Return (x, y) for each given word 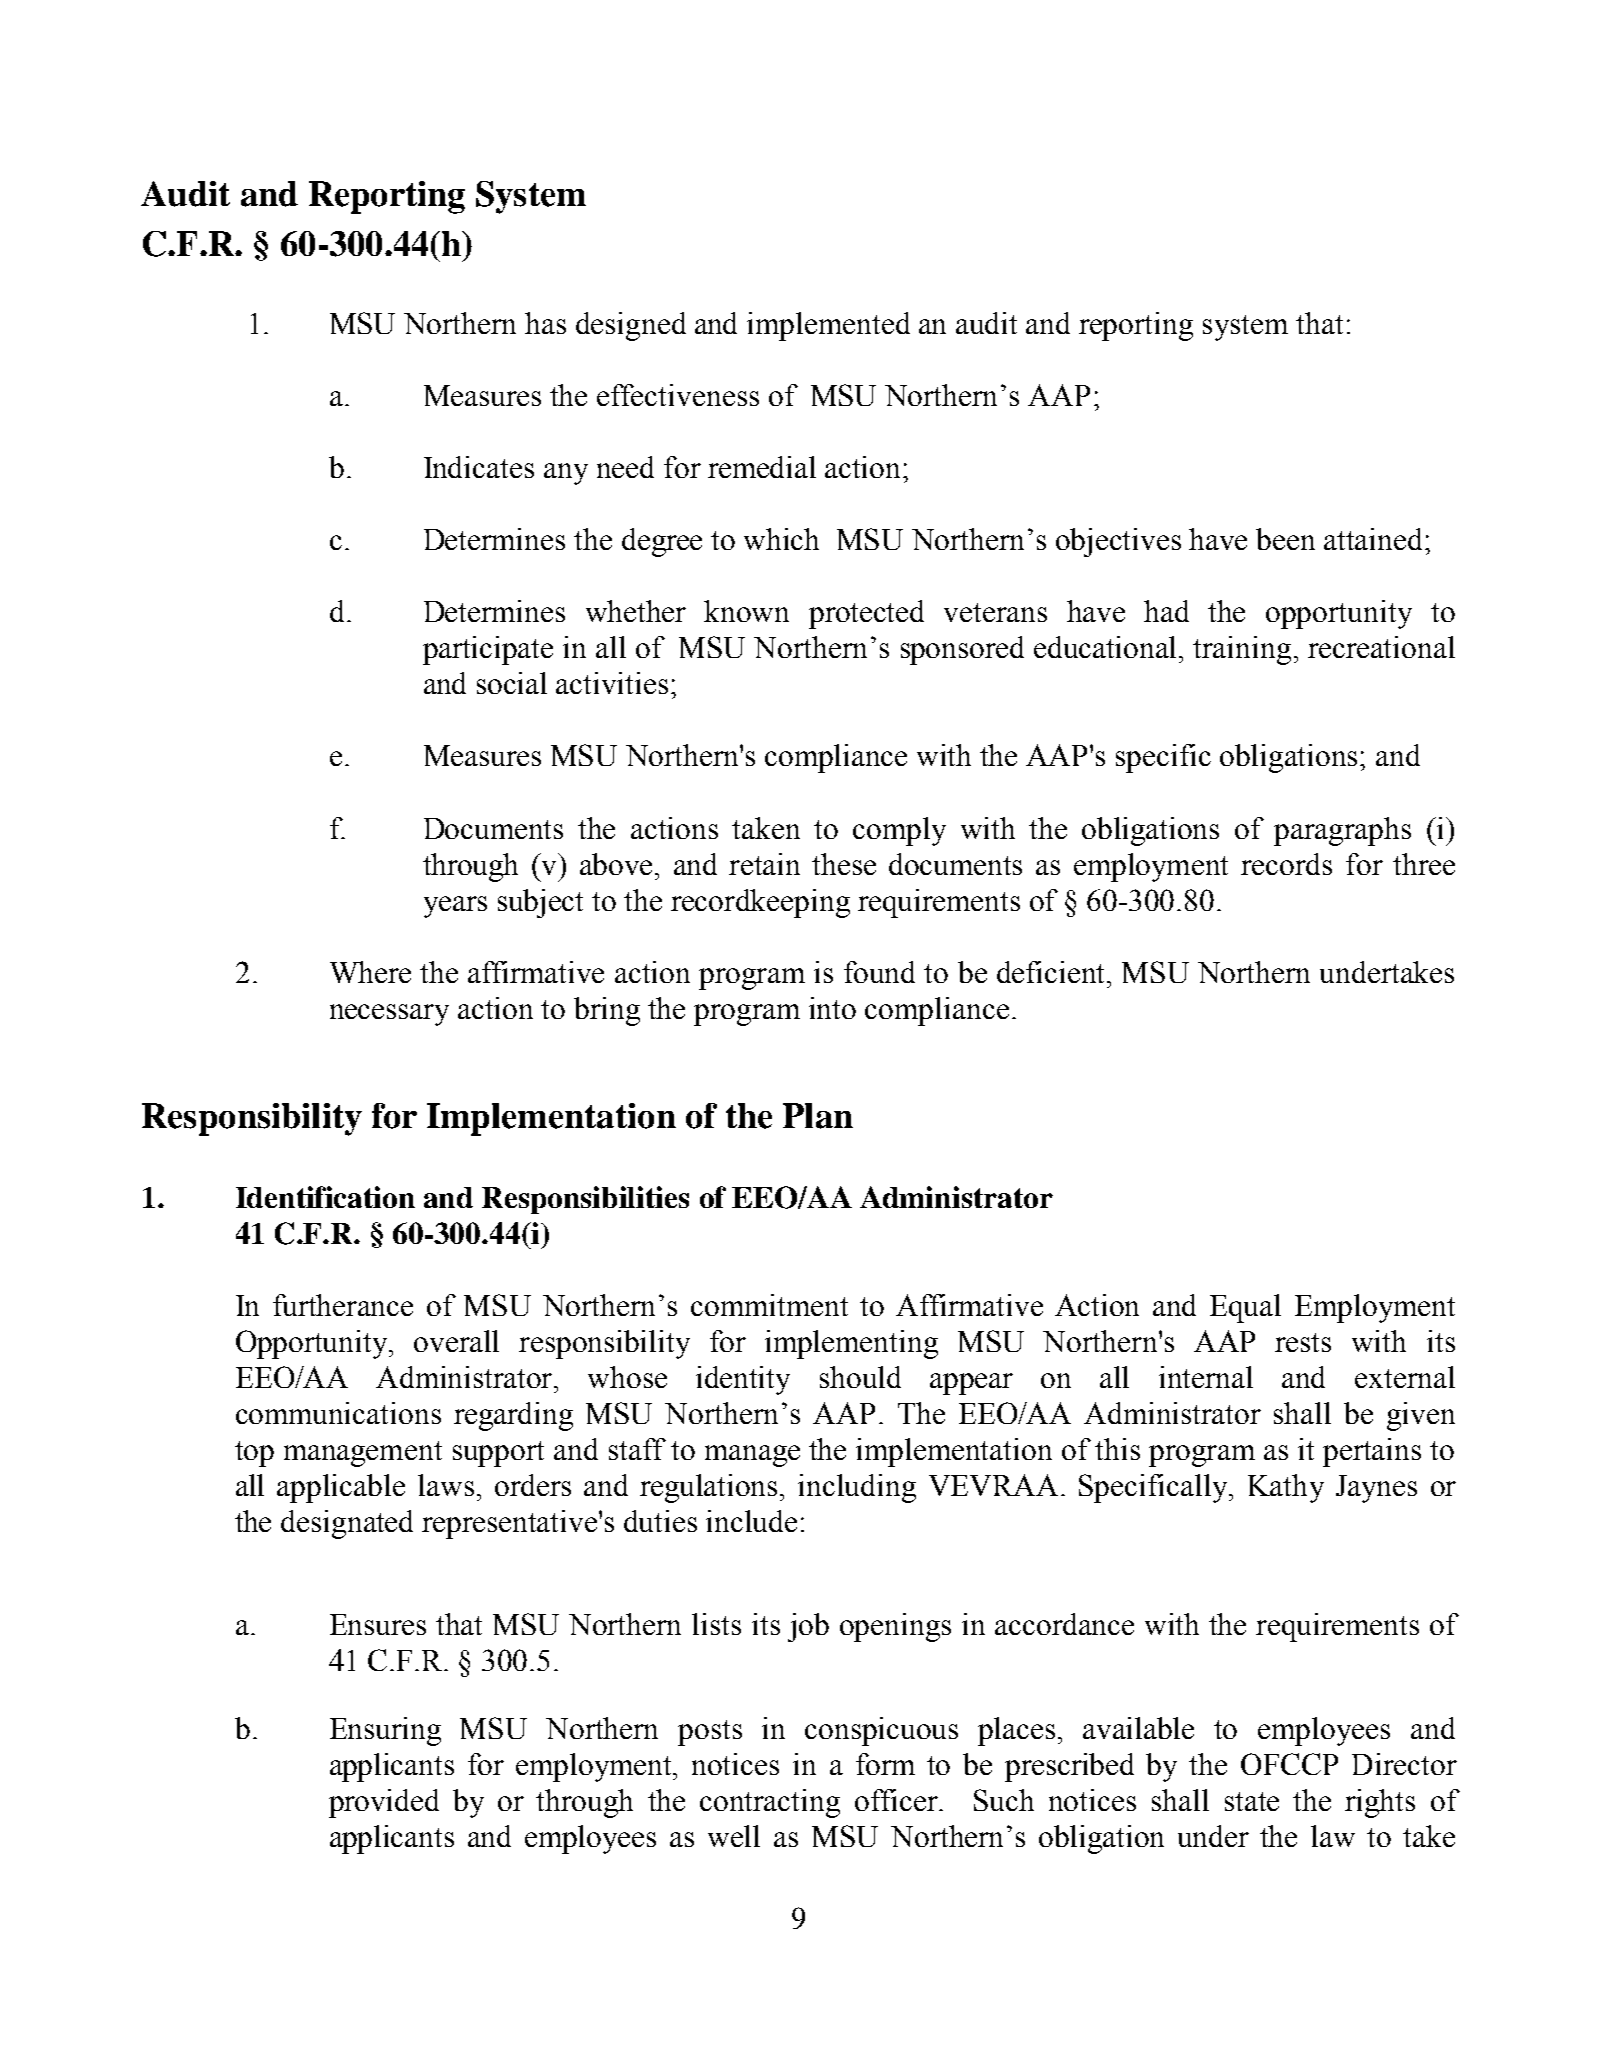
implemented (828, 326)
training (1242, 650)
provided (384, 1803)
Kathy (1286, 1488)
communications (338, 1413)
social (512, 683)
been (1285, 539)
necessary (389, 1015)
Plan (818, 1116)
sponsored (962, 650)
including (857, 1488)
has (545, 323)
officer (897, 1800)
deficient (1053, 972)
